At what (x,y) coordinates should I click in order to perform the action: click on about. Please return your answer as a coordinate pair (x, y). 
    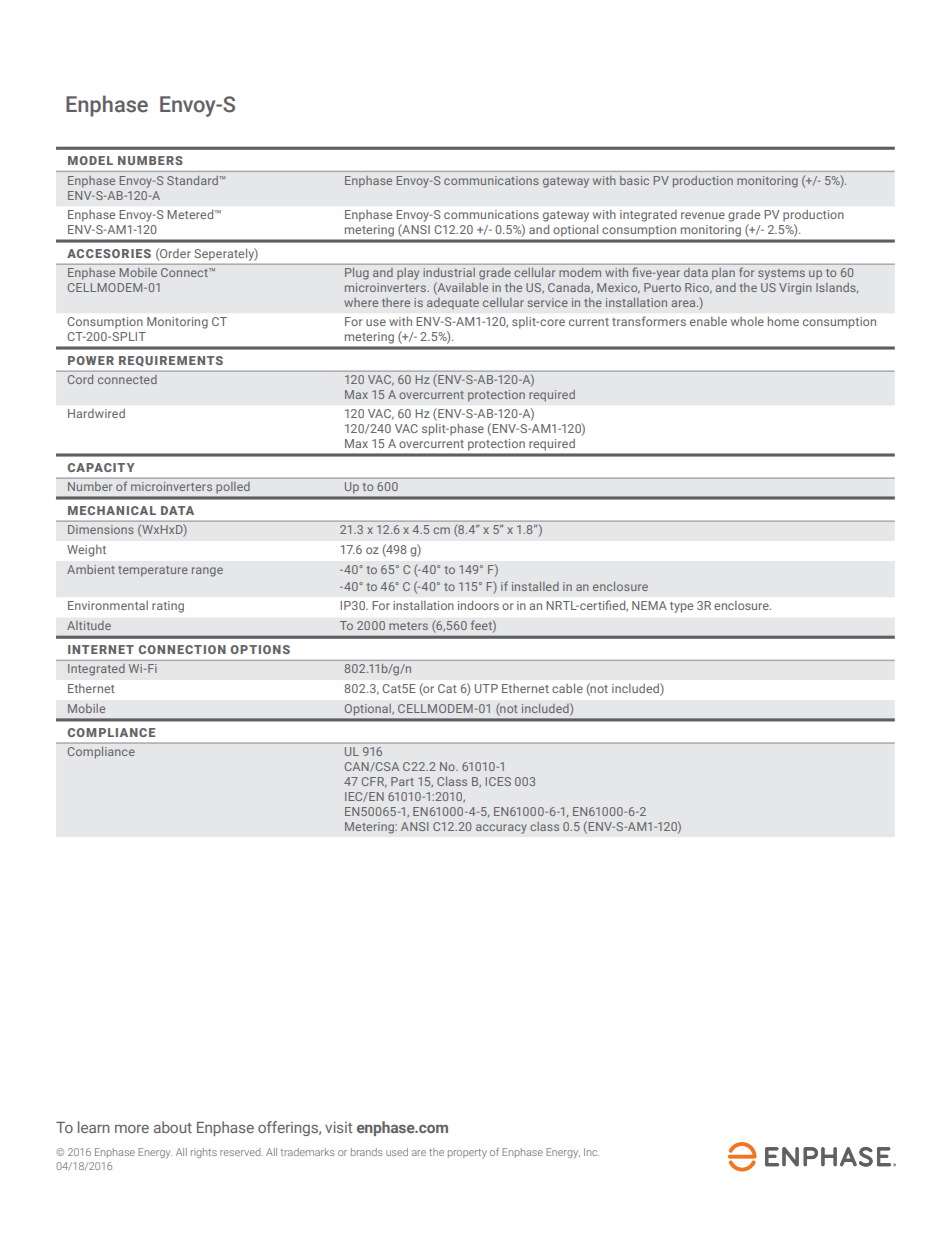
    Looking at the image, I should click on (173, 1127).
